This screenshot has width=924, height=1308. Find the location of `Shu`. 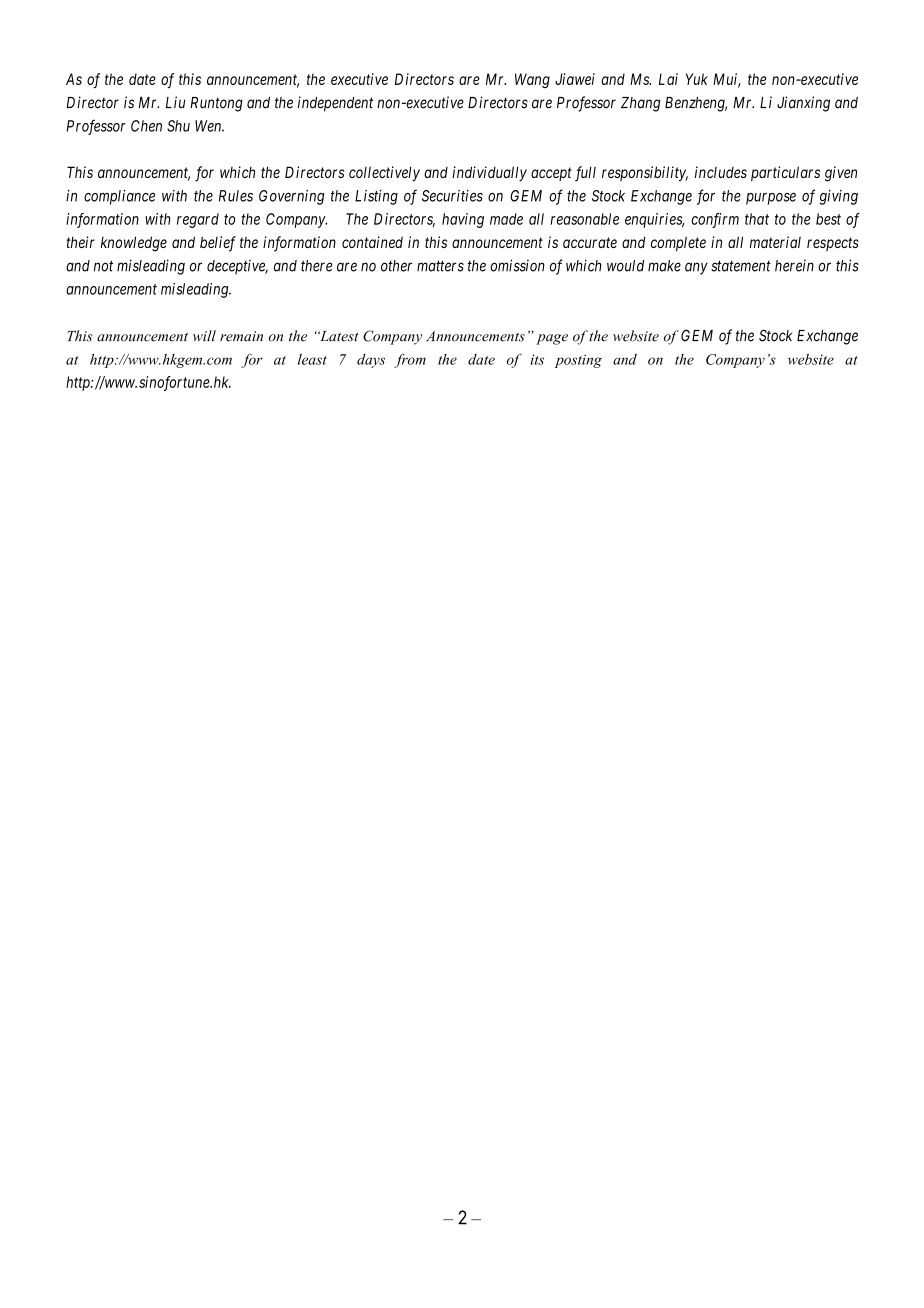

Shu is located at coordinates (178, 126).
